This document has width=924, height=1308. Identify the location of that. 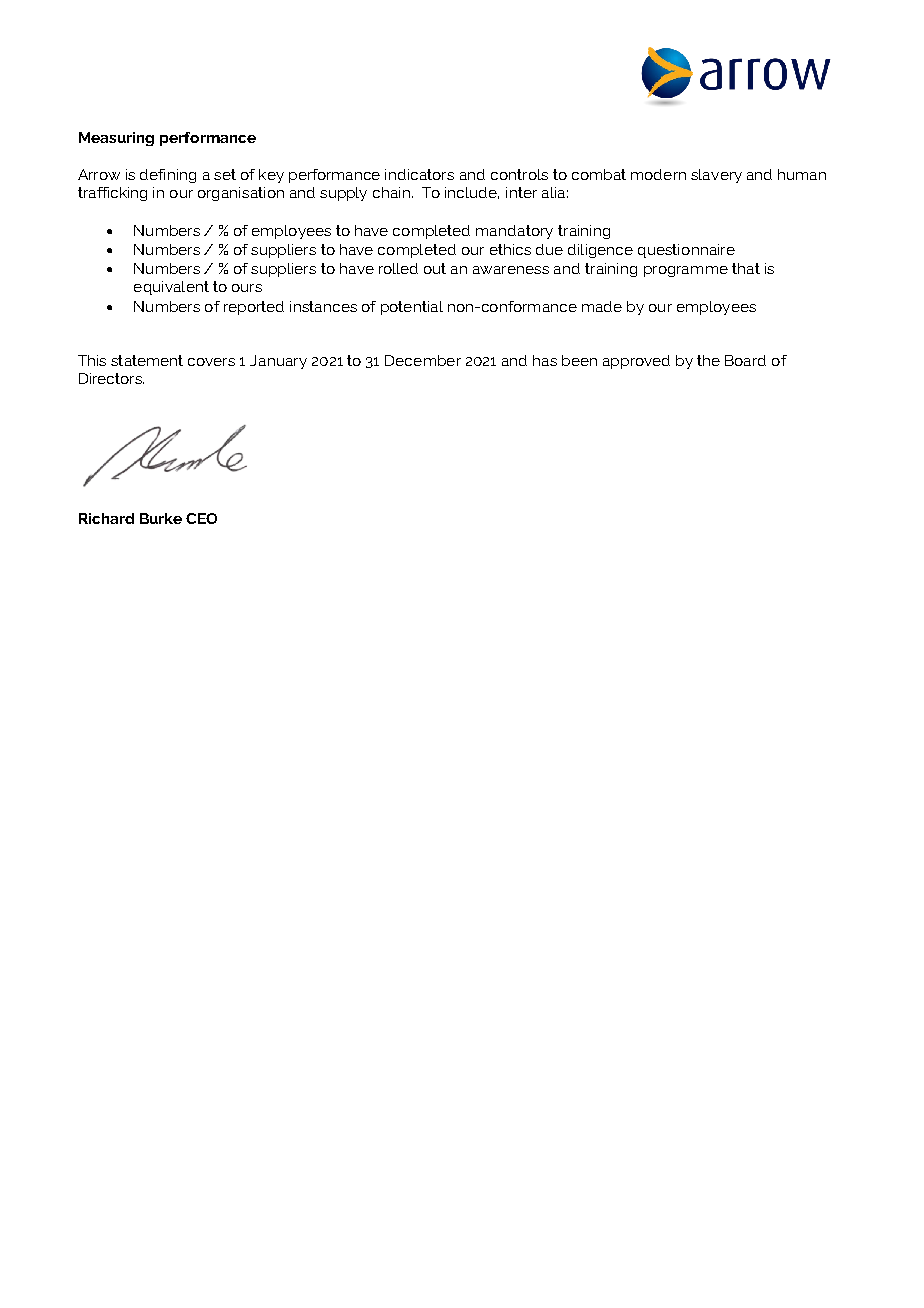
(746, 268).
